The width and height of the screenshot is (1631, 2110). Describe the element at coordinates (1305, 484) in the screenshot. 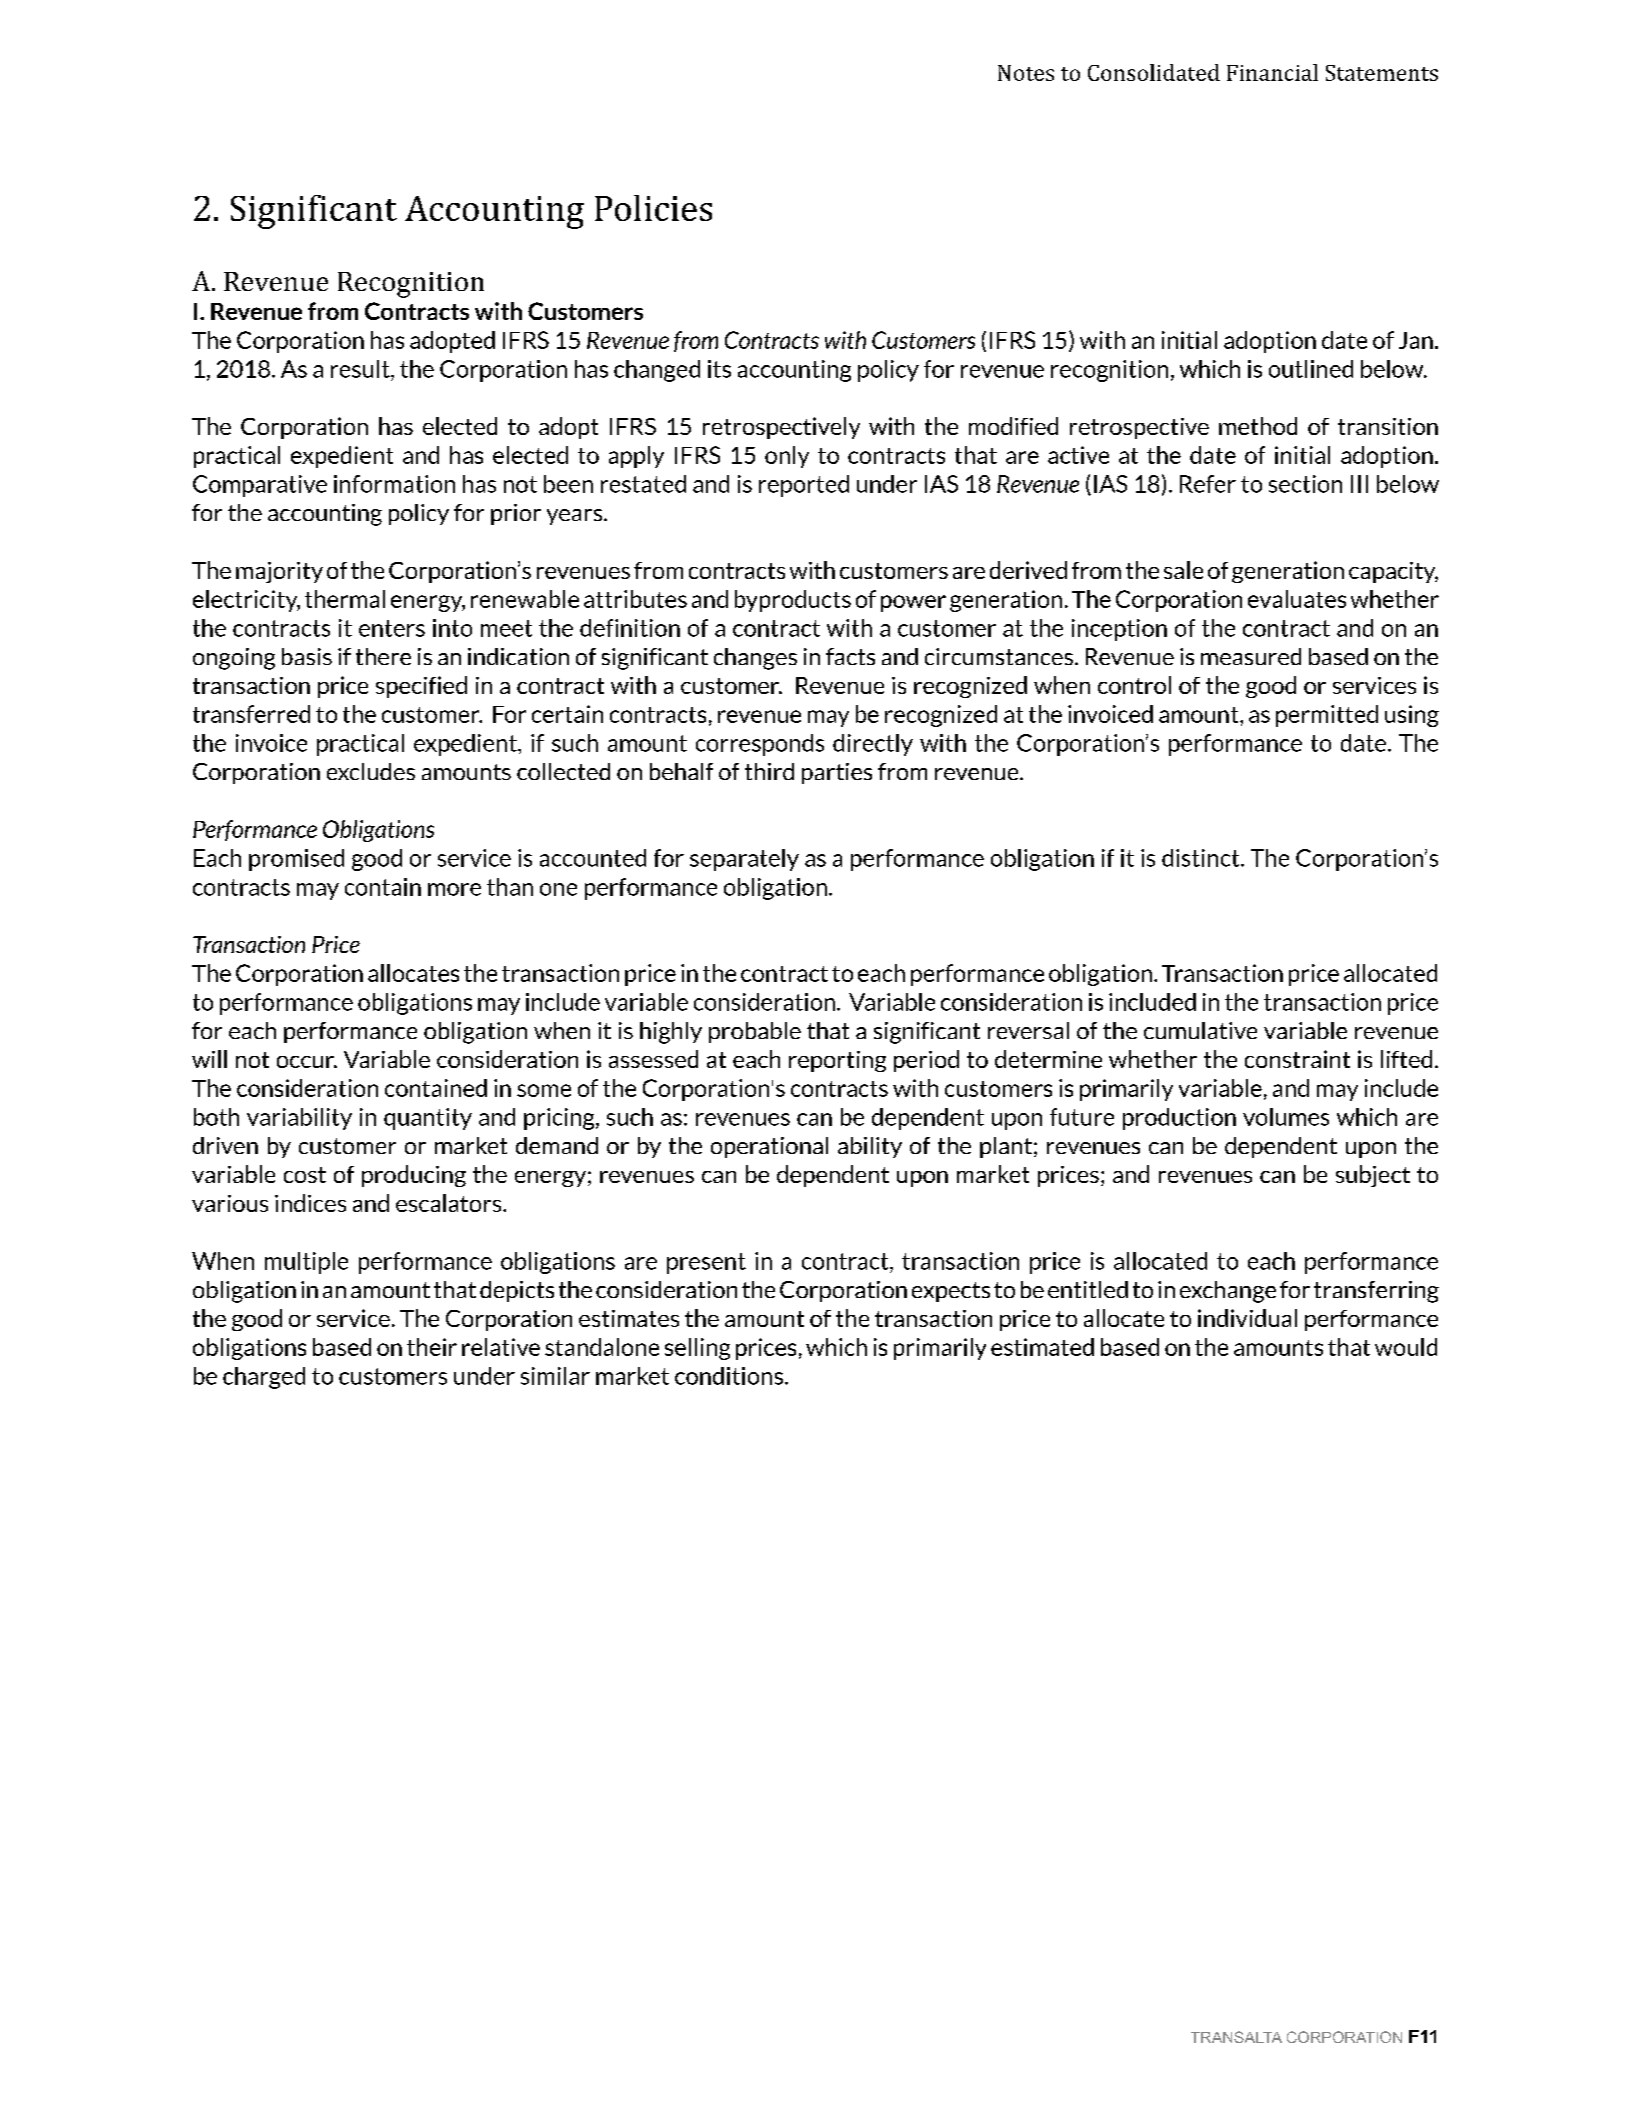

I see `section` at that location.
